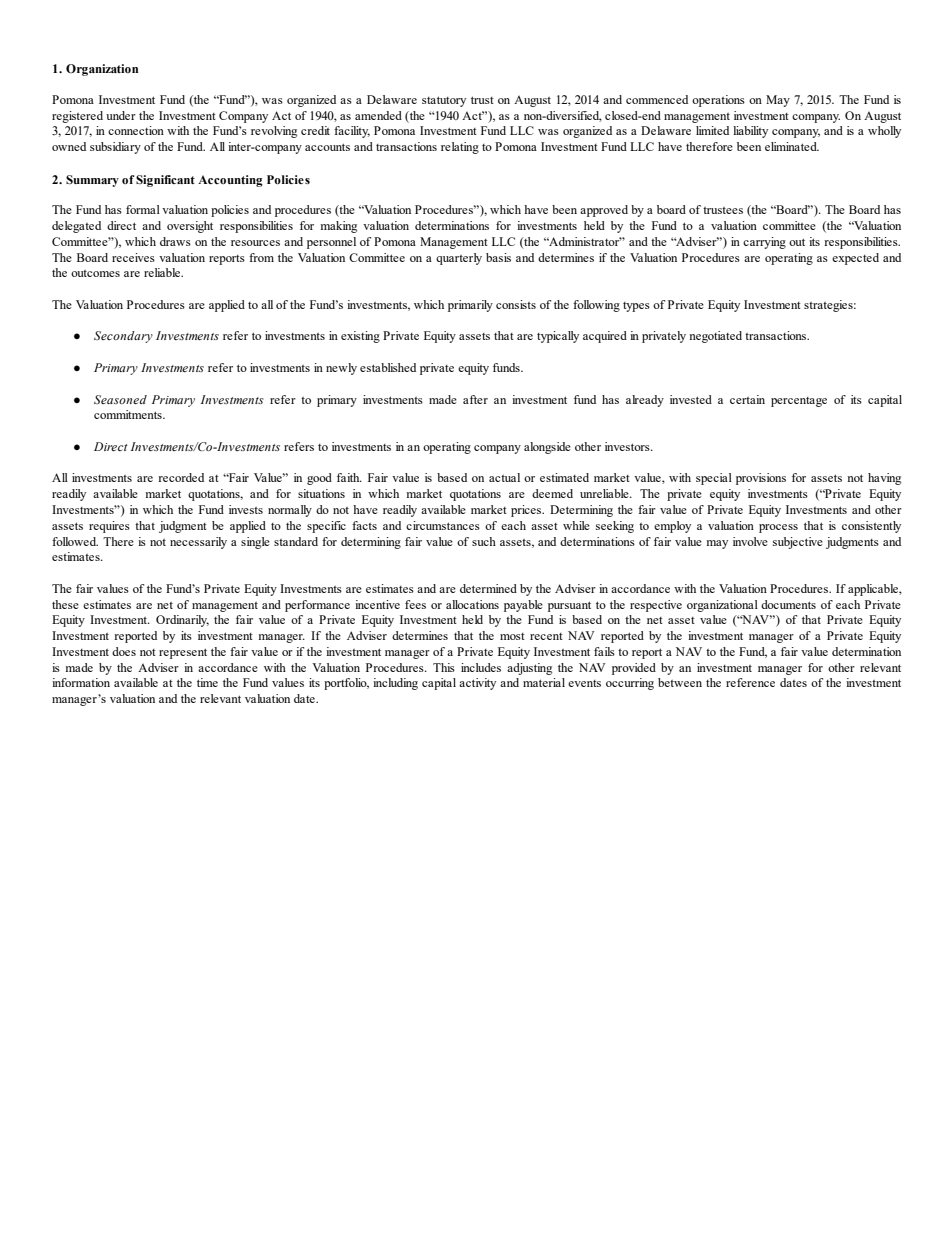  I want to click on receives, so click(133, 257).
